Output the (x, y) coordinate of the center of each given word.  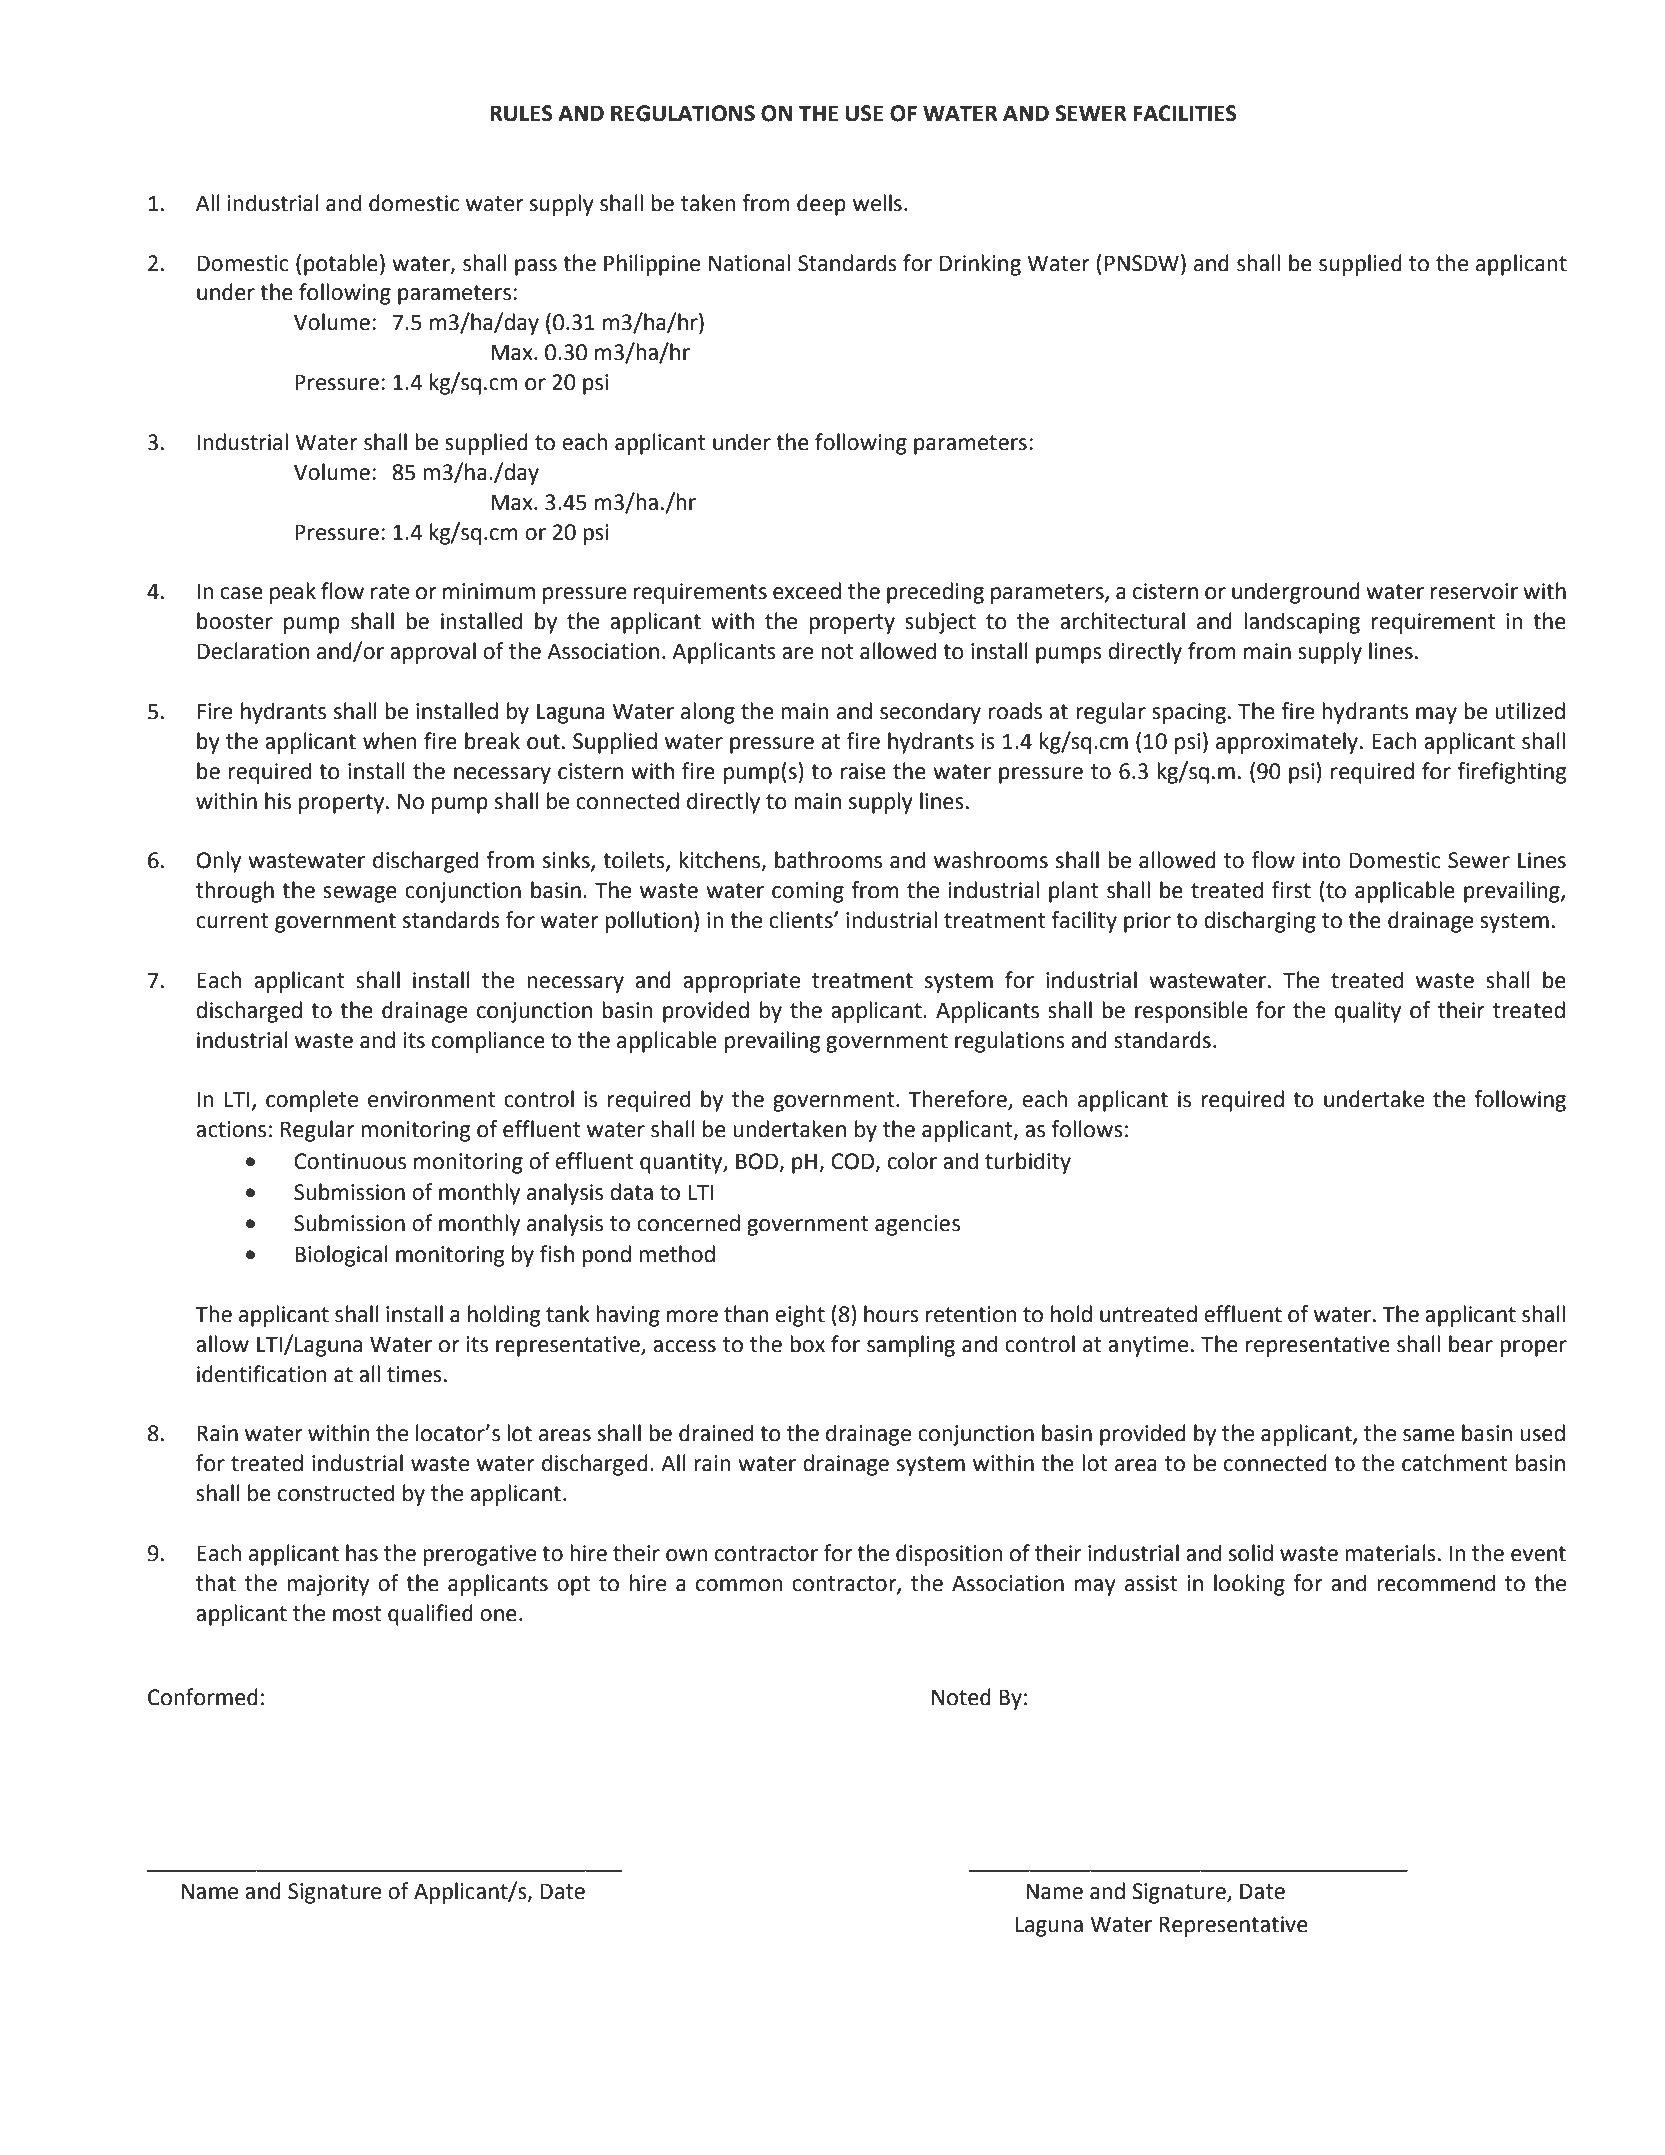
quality (1367, 1012)
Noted (961, 1697)
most (357, 1614)
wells (877, 203)
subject (940, 623)
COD (854, 1162)
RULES (521, 113)
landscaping (1302, 623)
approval (433, 653)
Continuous (350, 1161)
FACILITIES (1185, 113)
